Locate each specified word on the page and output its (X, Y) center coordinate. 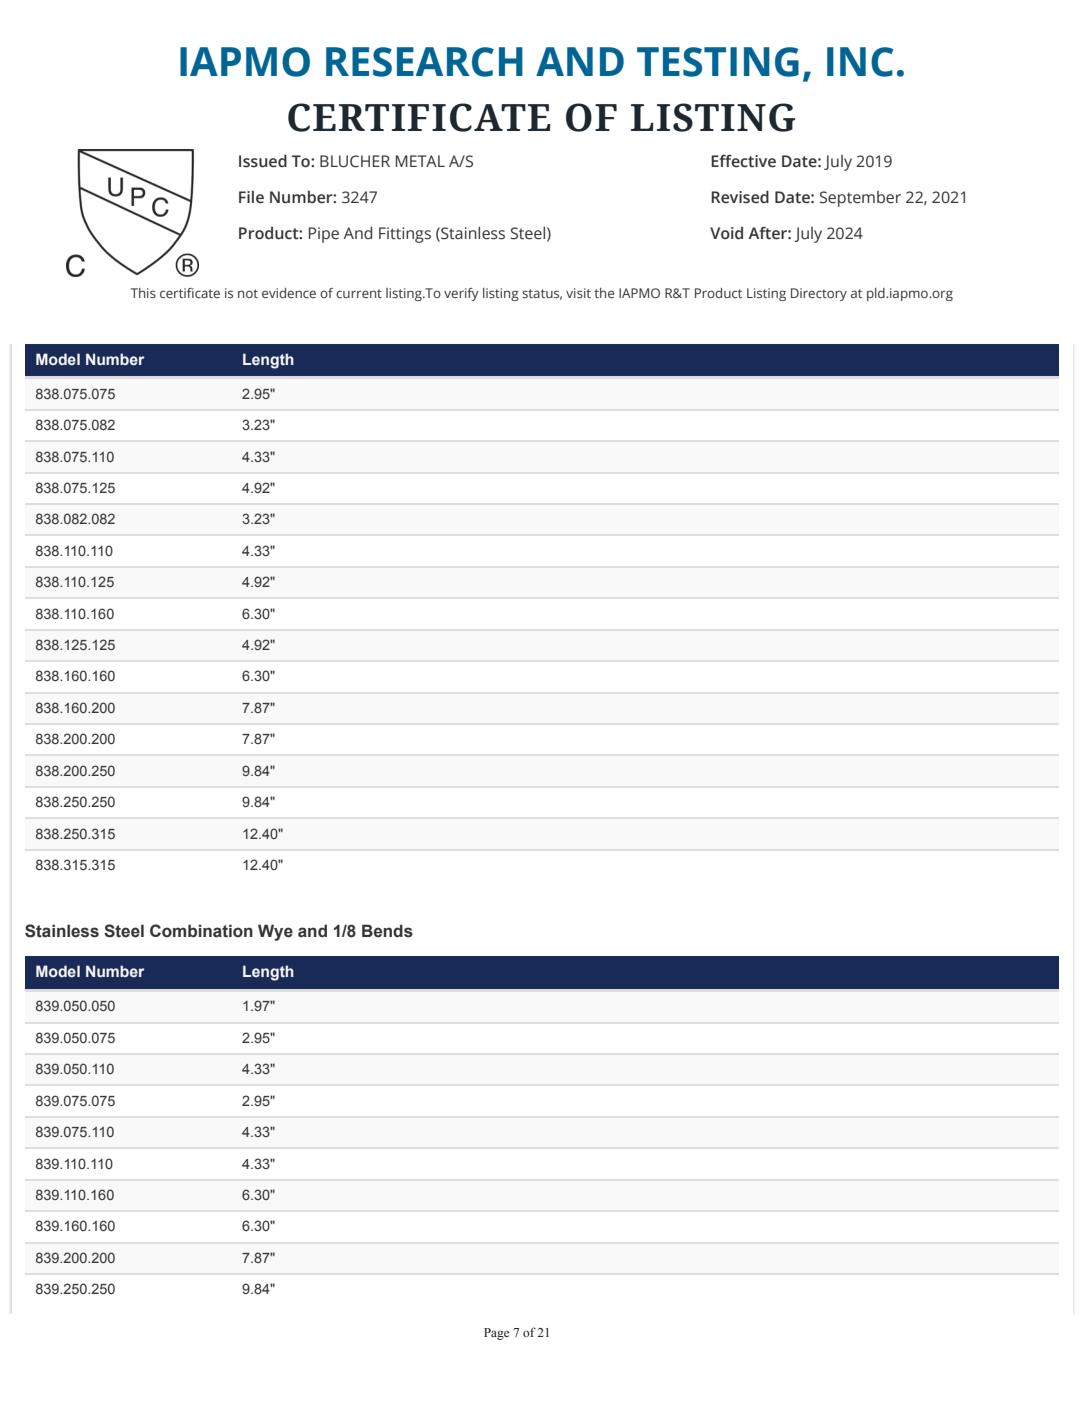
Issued (263, 161)
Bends (387, 931)
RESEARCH (424, 62)
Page (497, 1334)
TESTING (718, 62)
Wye (275, 932)
